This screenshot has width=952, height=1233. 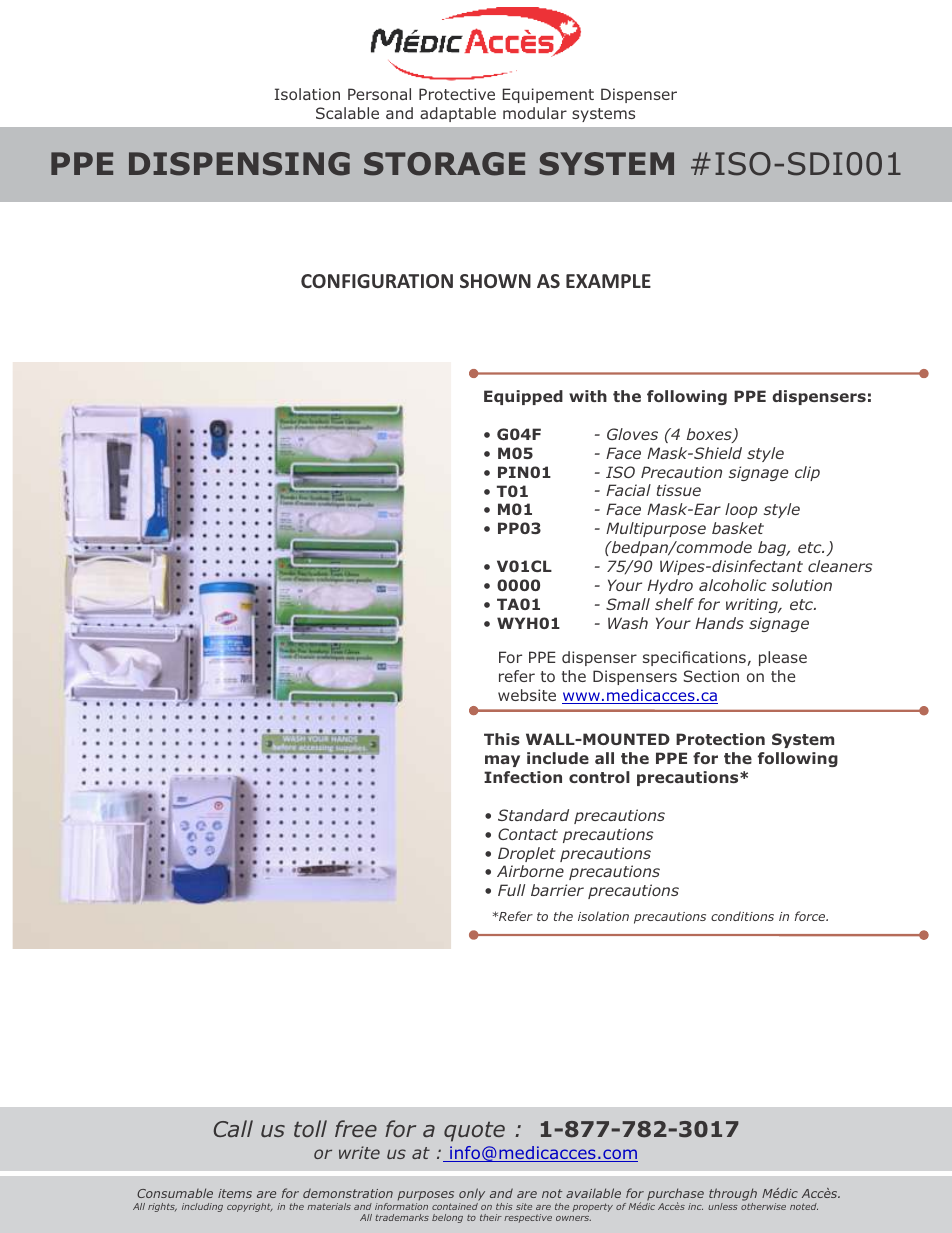 What do you see at coordinates (628, 623) in the screenshot?
I see `Wash` at bounding box center [628, 623].
